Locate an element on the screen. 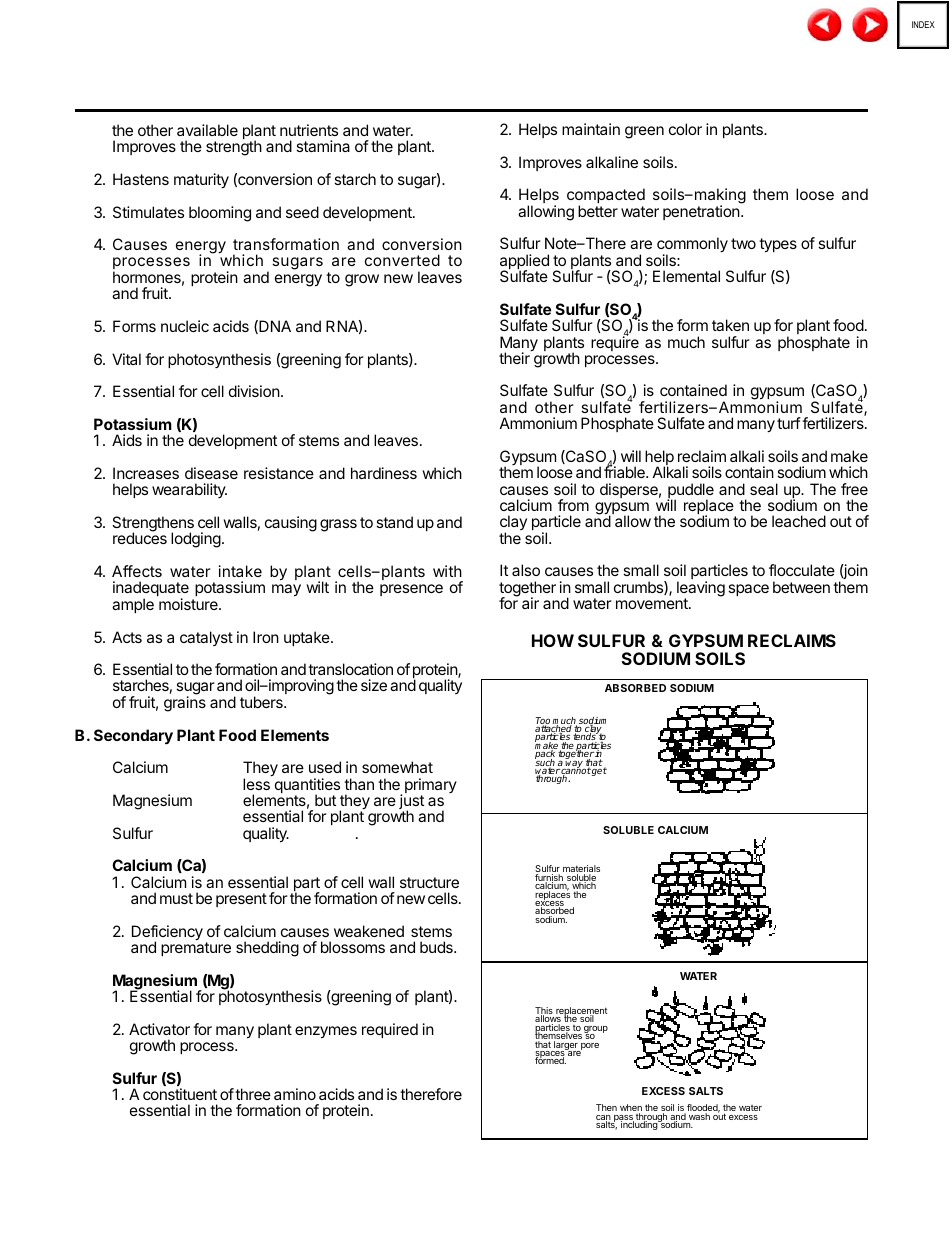 This screenshot has width=952, height=1233. also is located at coordinates (526, 570).
